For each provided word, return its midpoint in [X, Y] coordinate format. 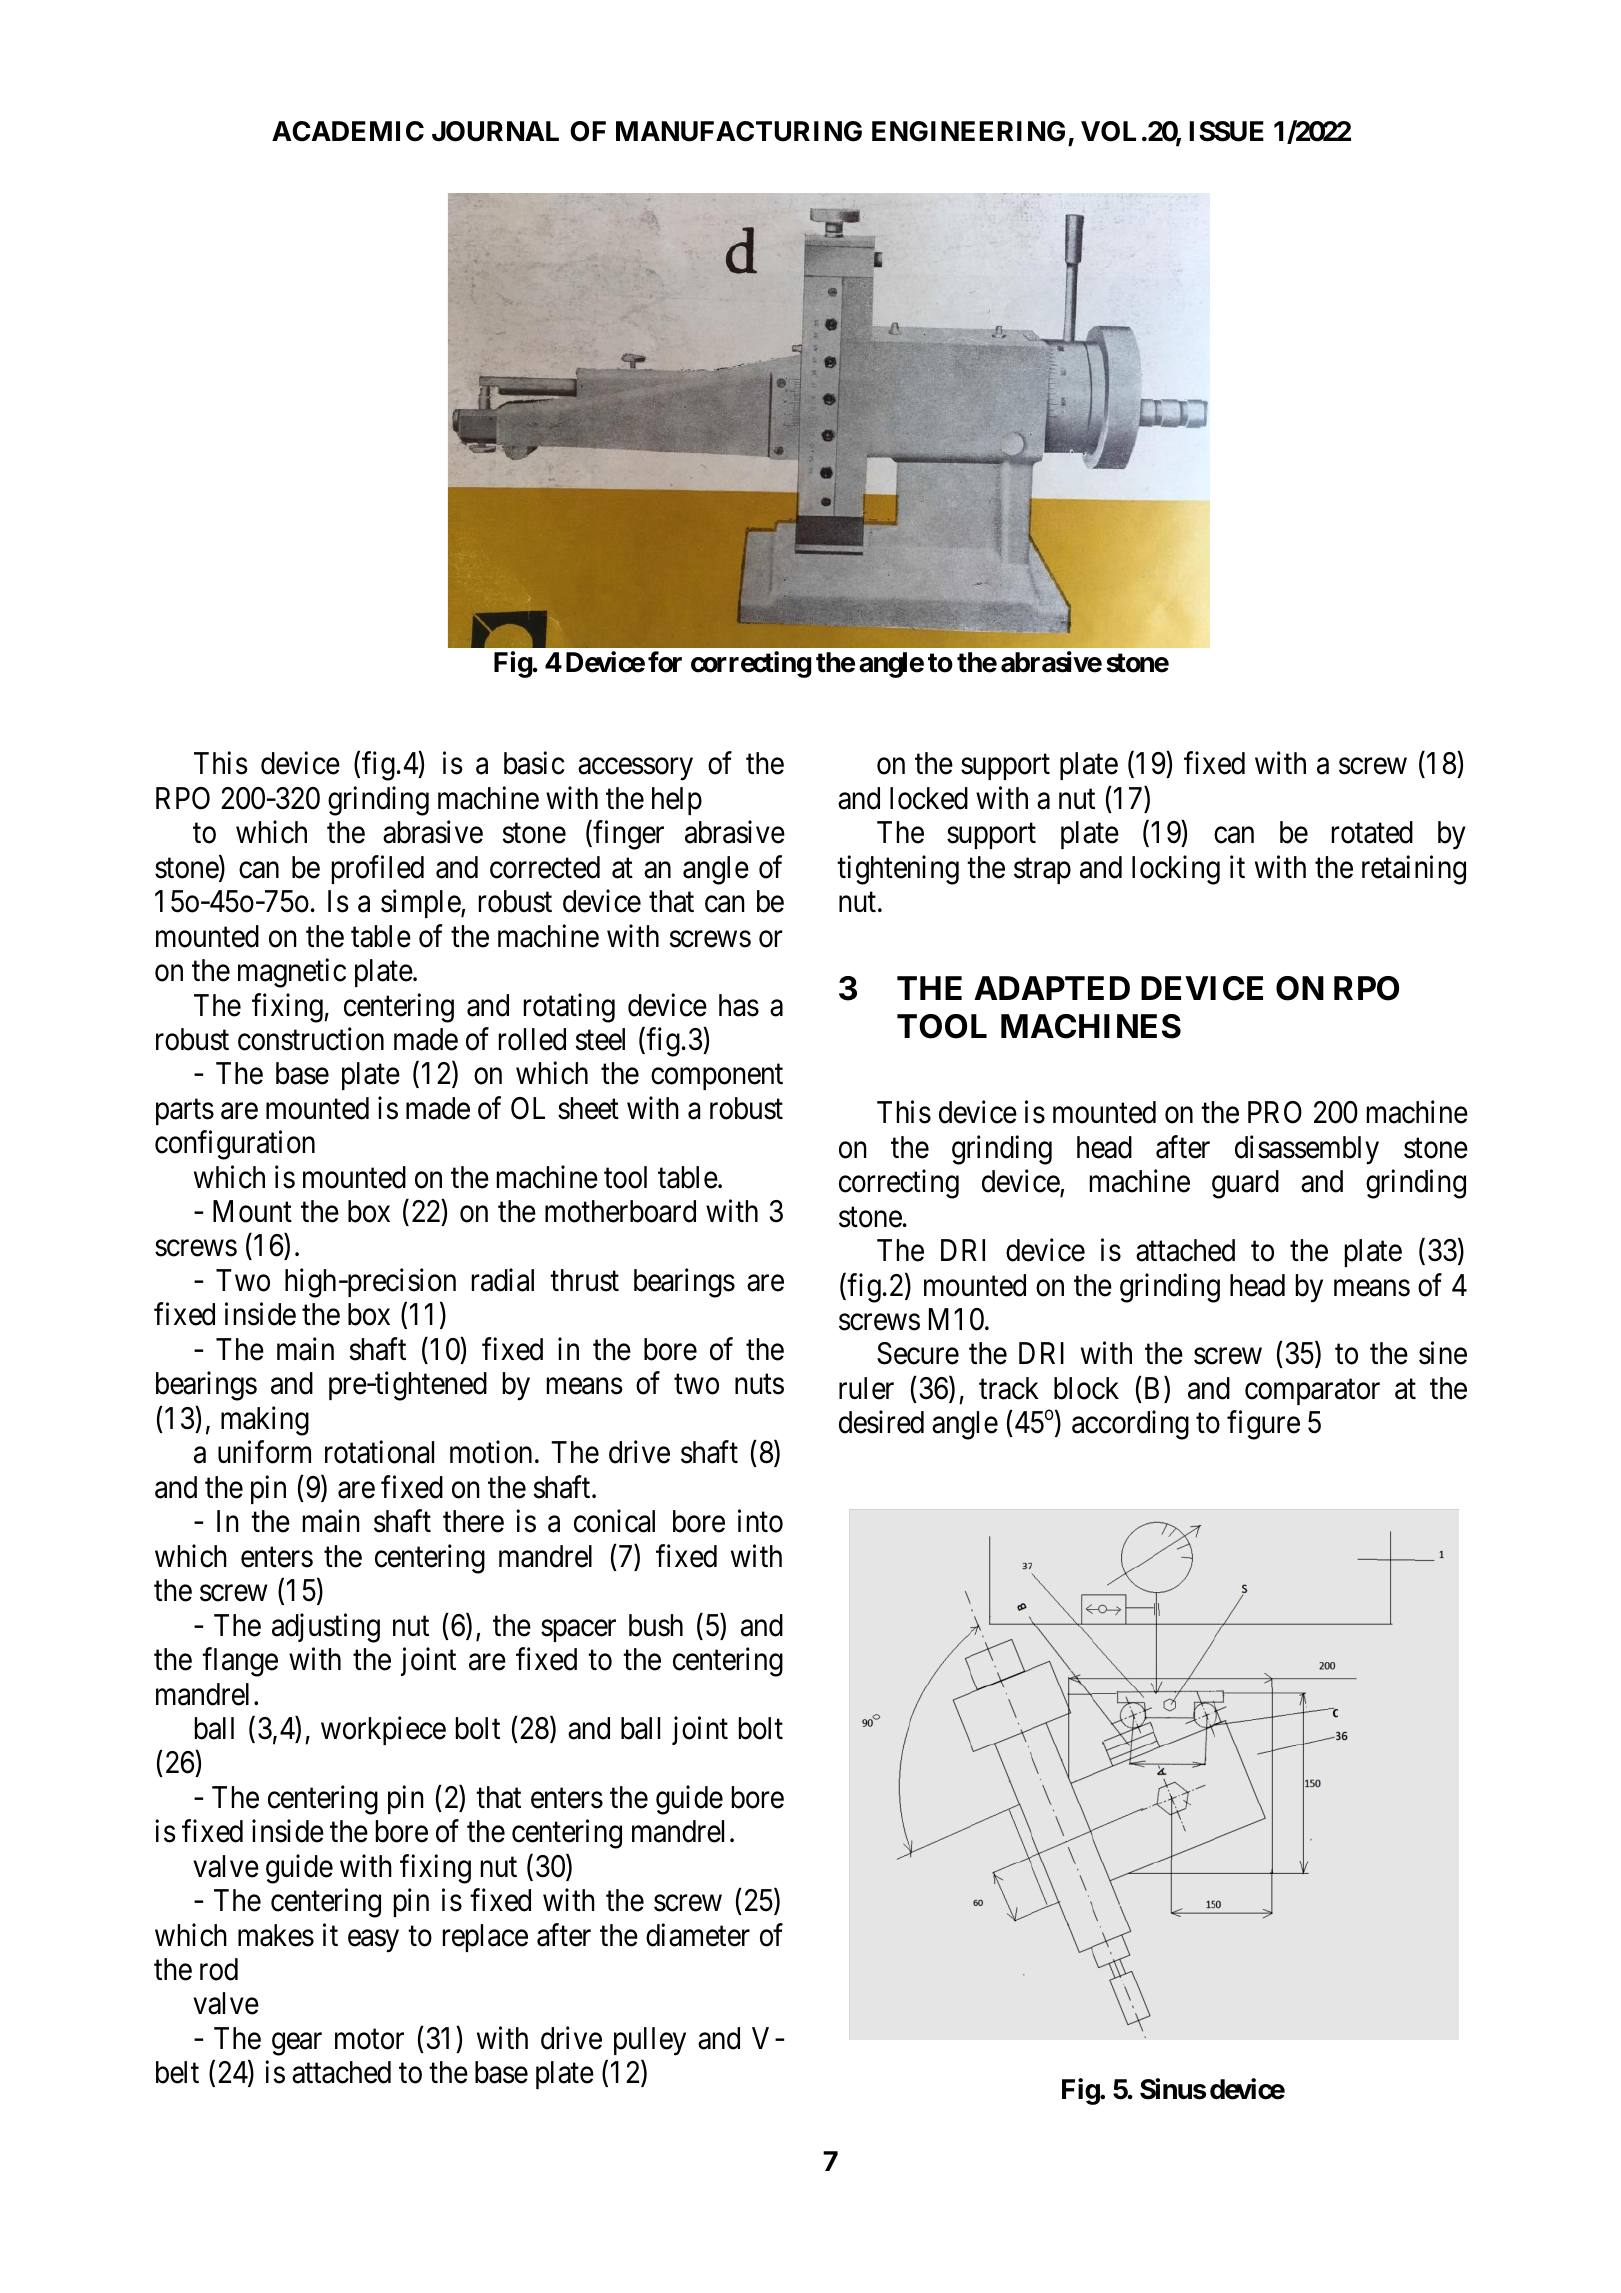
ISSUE [1226, 131]
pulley [650, 2041]
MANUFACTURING [739, 131]
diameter [698, 1935]
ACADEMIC [348, 131]
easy [373, 1941]
